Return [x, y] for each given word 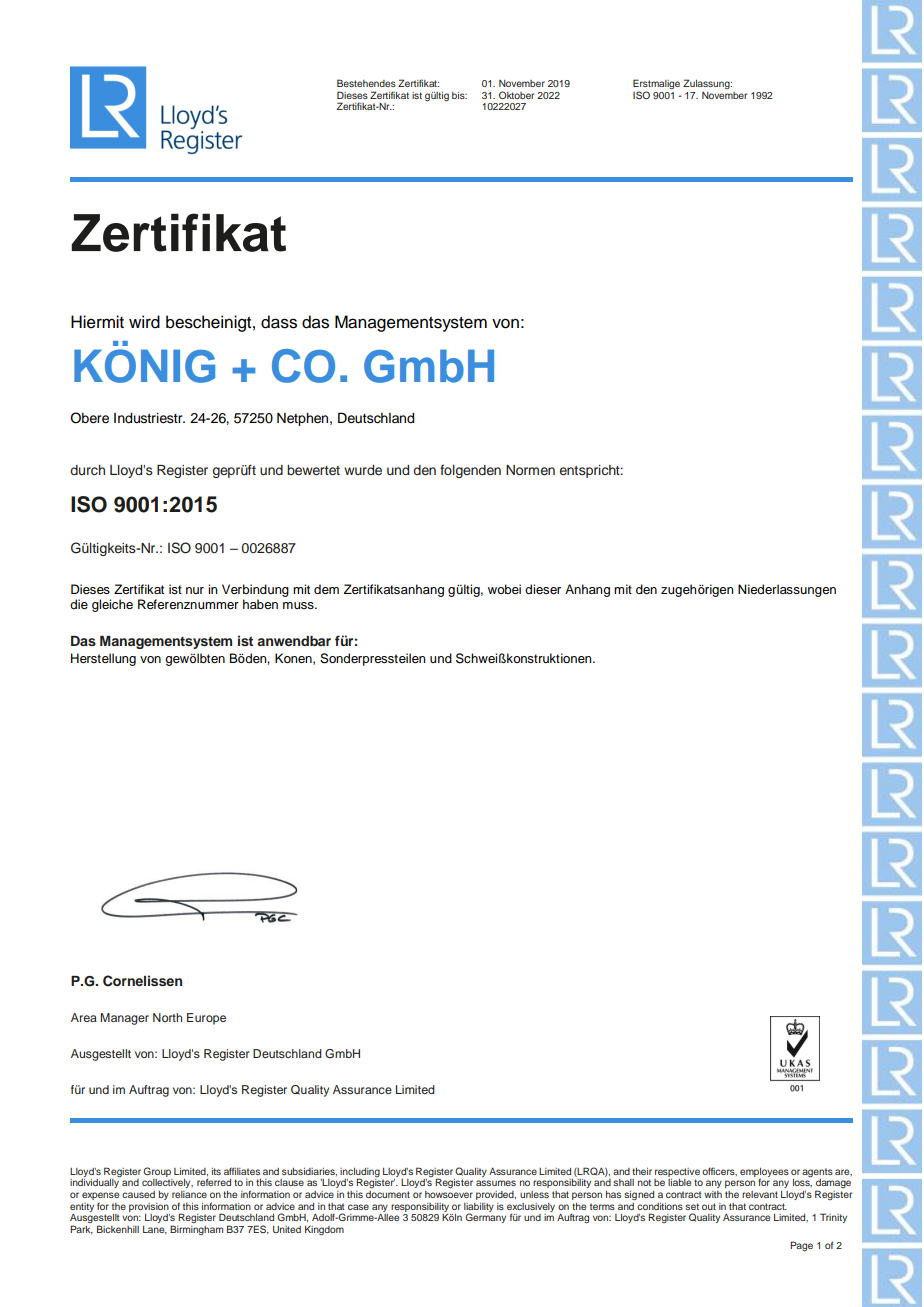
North [167, 1017]
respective [677, 1172]
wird [144, 322]
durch [87, 470]
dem [326, 589]
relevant [760, 1194]
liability [479, 1208]
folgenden [470, 471]
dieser [543, 589]
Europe [206, 1019]
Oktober [516, 95]
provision [149, 1207]
